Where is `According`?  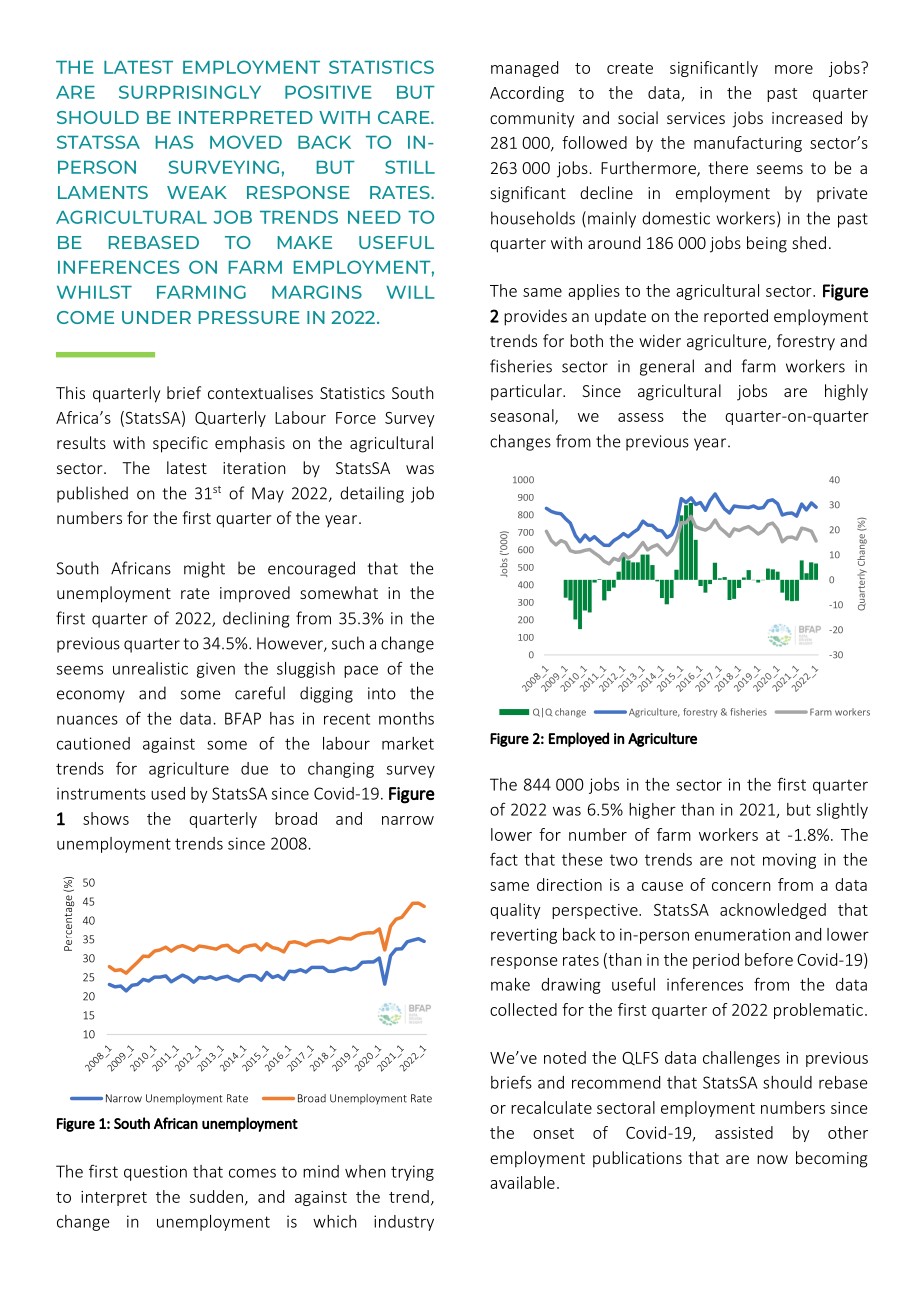 According is located at coordinates (527, 94).
